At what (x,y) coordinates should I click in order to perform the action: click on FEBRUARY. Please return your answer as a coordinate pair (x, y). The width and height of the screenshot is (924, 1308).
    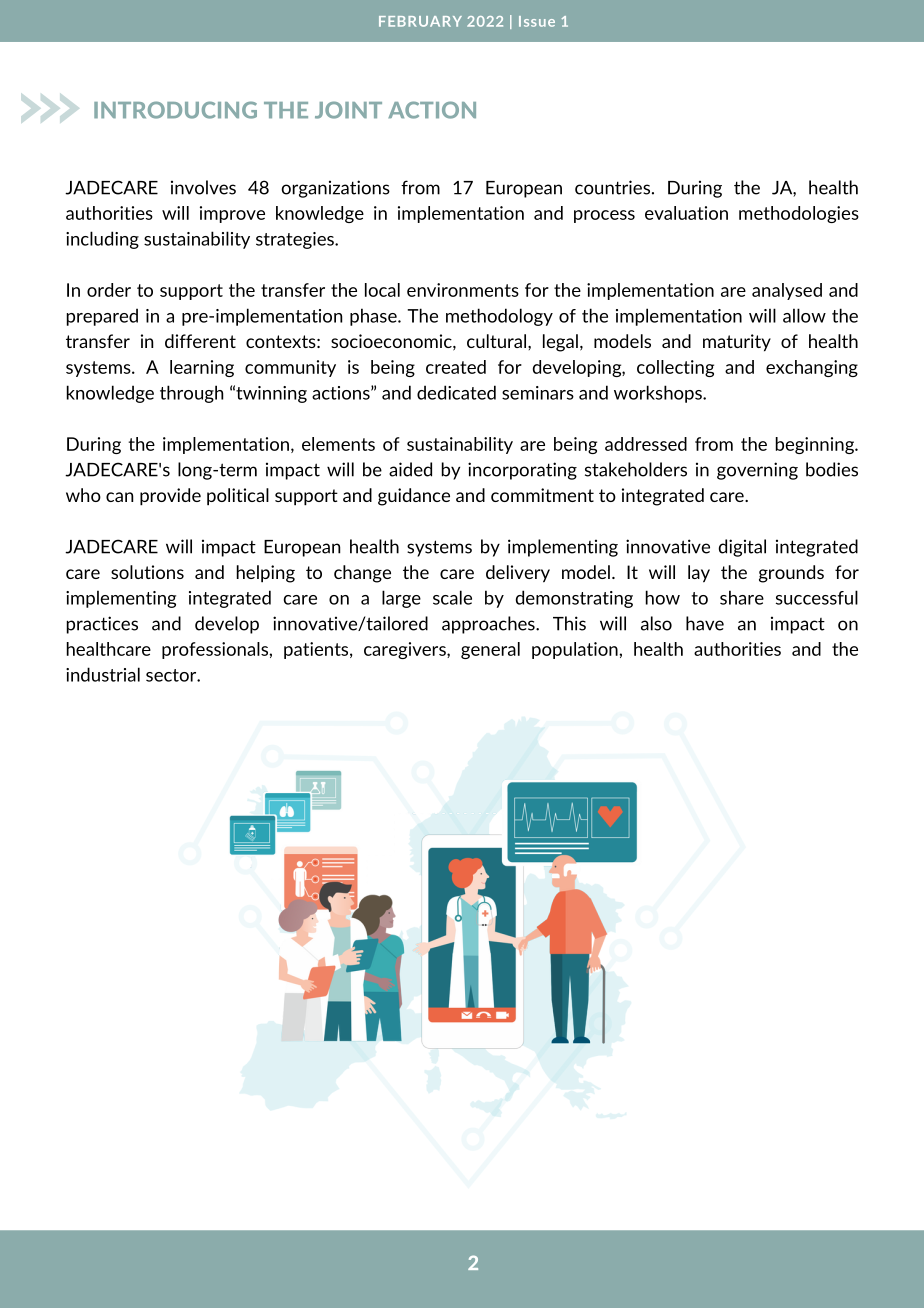
    Looking at the image, I should click on (420, 21).
